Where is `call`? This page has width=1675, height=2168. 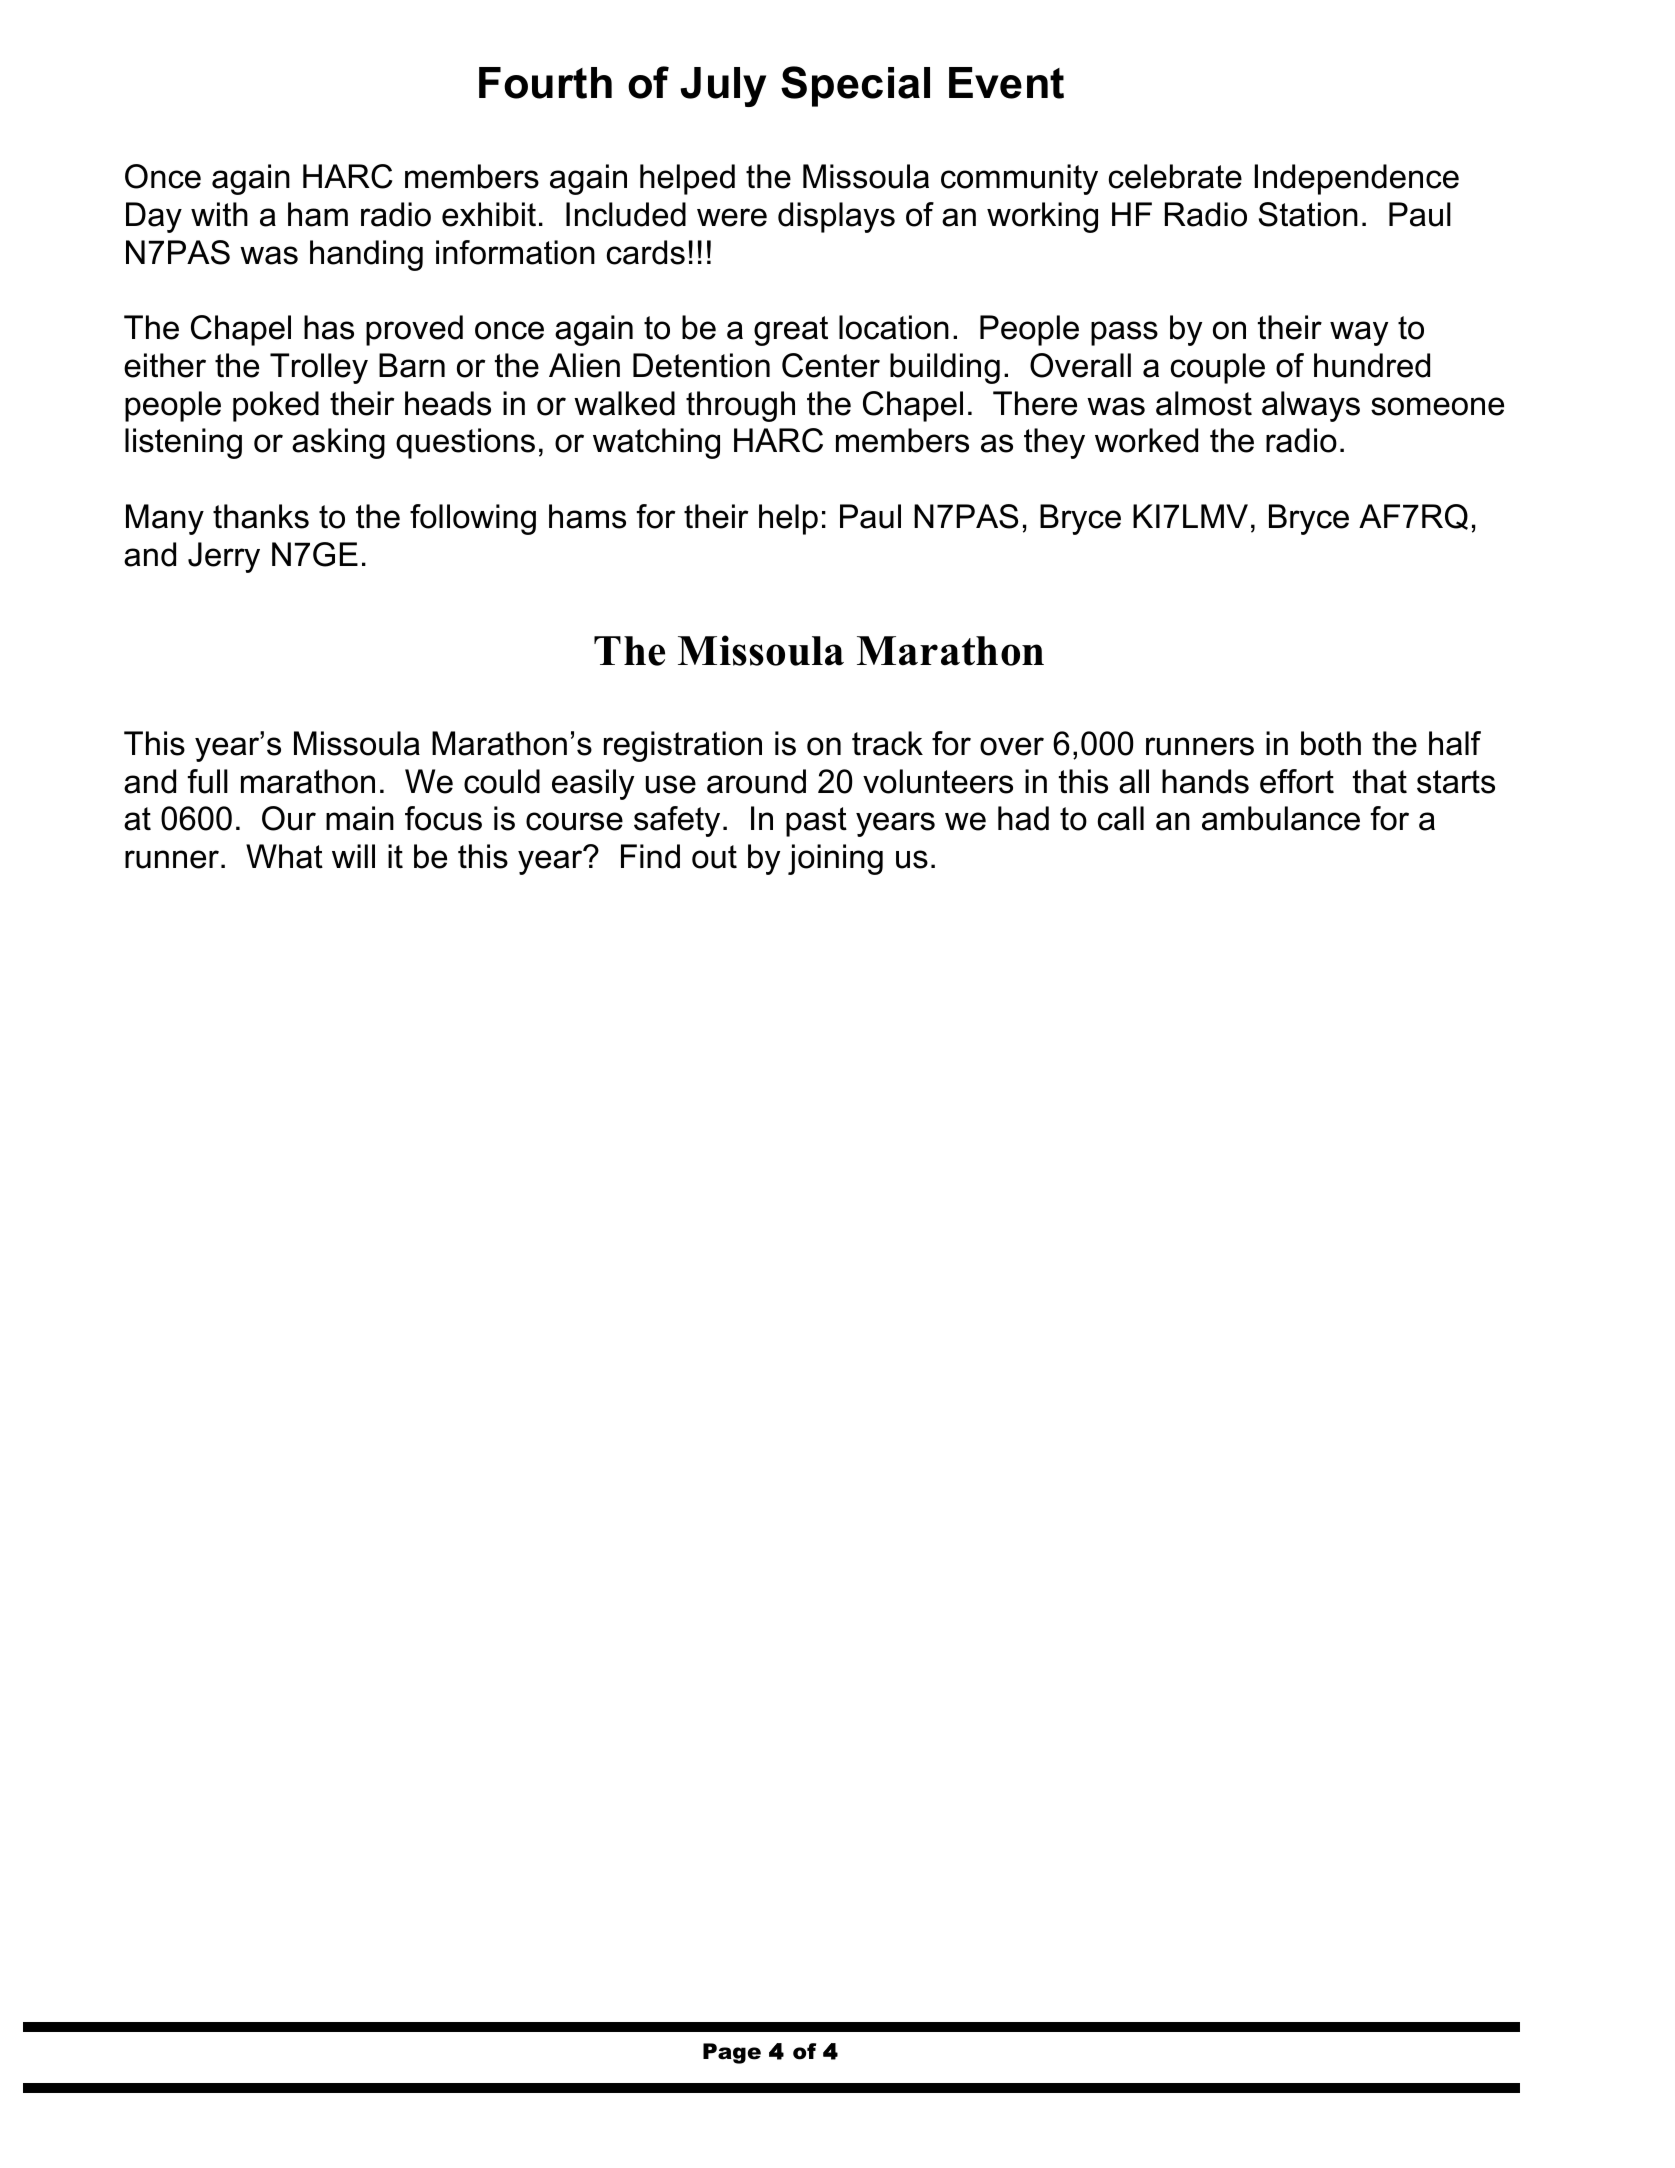
call is located at coordinates (1121, 818).
